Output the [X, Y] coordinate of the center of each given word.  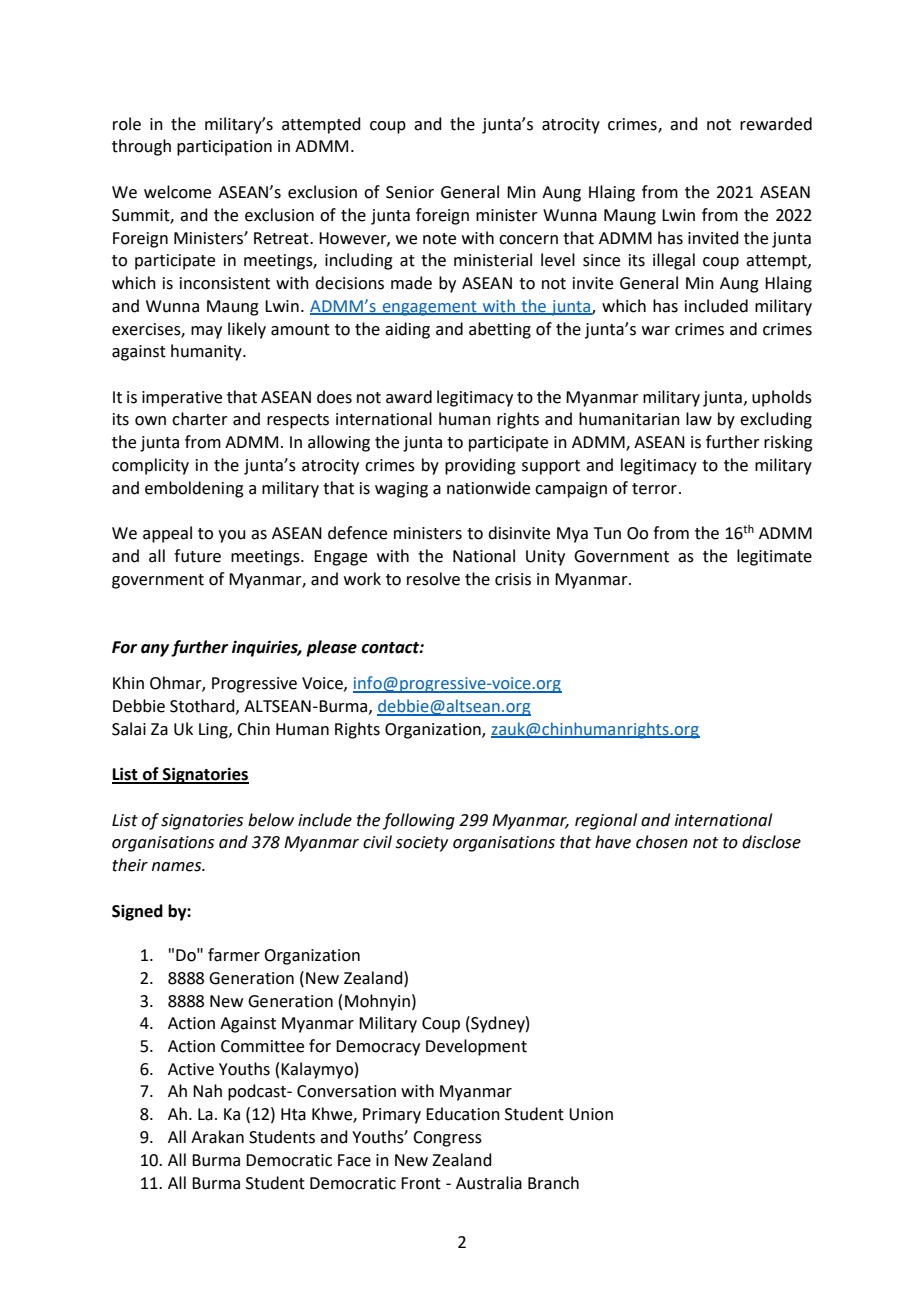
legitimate [774, 557]
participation [224, 148]
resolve [433, 579]
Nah [207, 1091]
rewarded [776, 124]
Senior [410, 192]
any [155, 650]
